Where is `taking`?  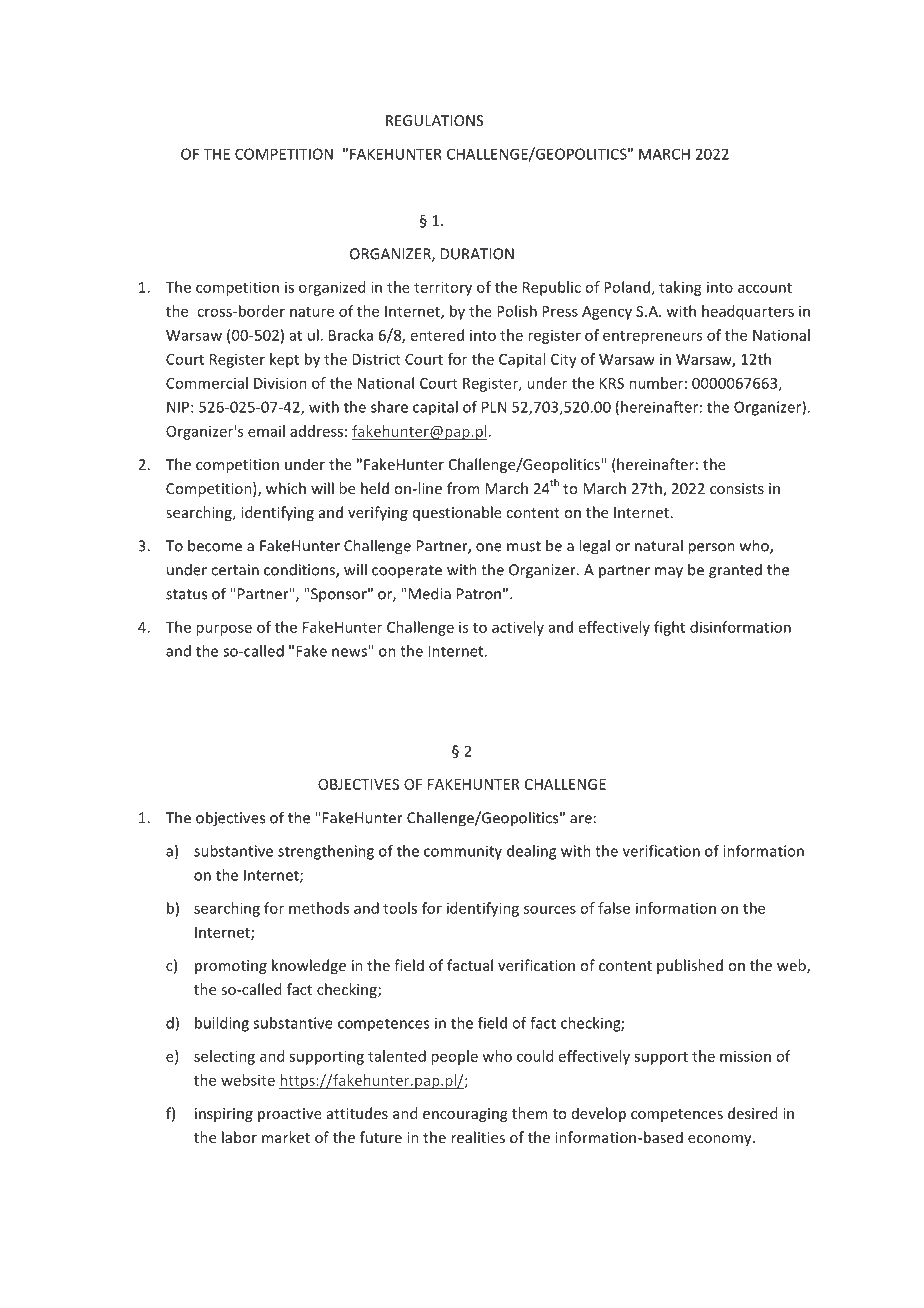 taking is located at coordinates (680, 288).
